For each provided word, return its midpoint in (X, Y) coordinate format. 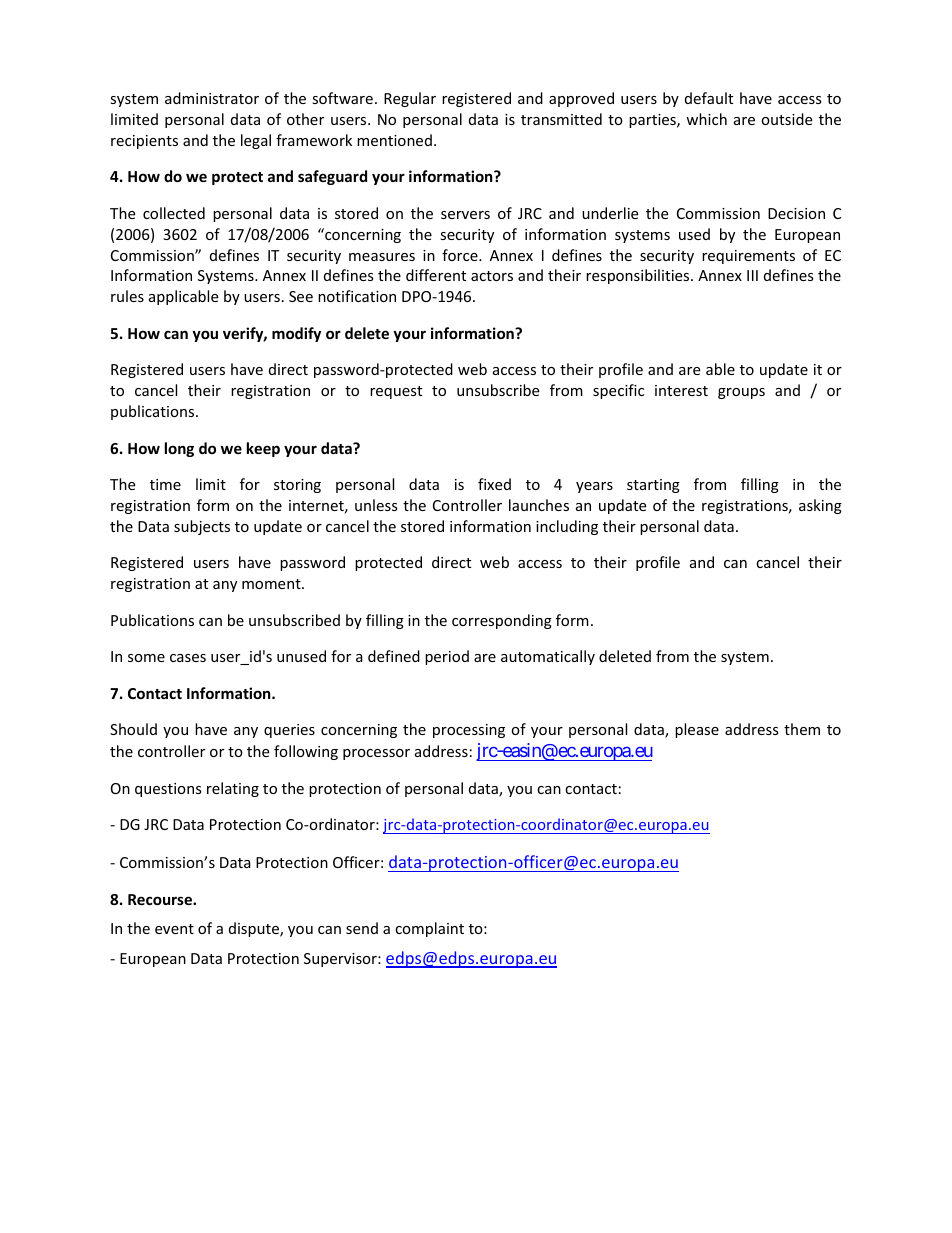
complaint (429, 929)
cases (188, 658)
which (706, 119)
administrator (212, 98)
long (179, 449)
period (447, 657)
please (697, 730)
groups (741, 393)
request (396, 392)
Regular (410, 99)
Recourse (161, 899)
